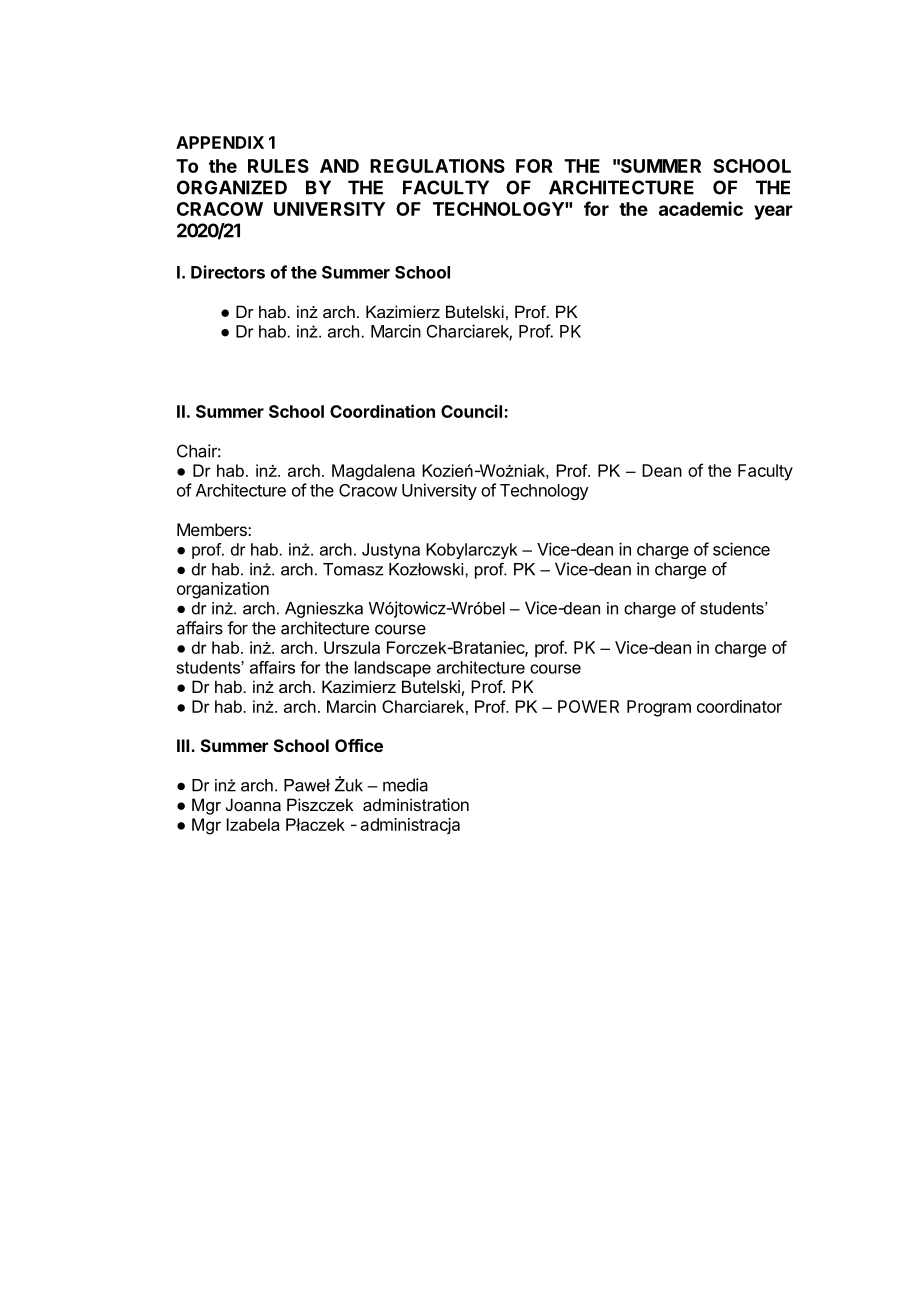  Describe the element at coordinates (701, 208) in the page. I see `academic` at that location.
